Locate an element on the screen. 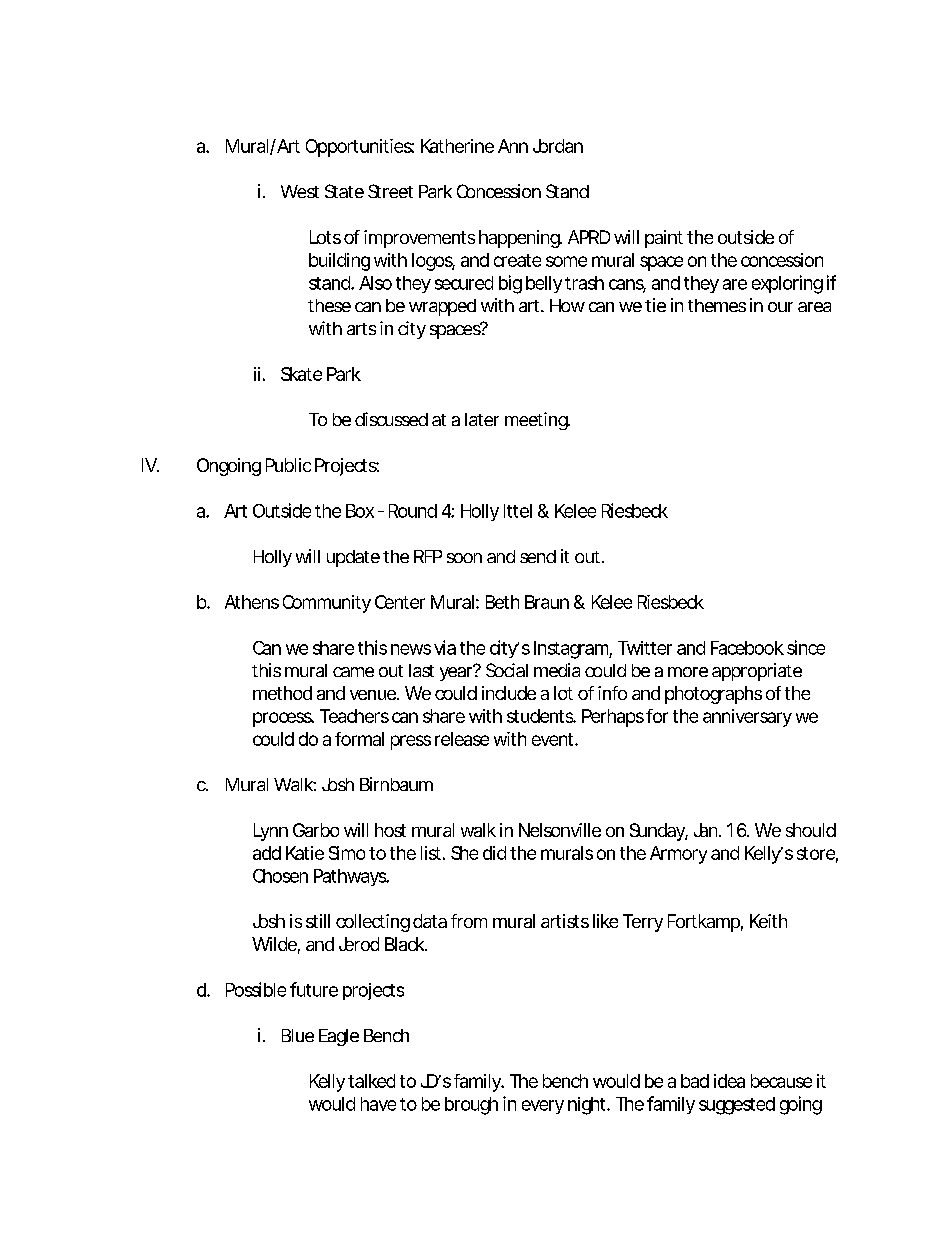 Image resolution: width=952 pixels, height=1233 pixels. since is located at coordinates (806, 647).
